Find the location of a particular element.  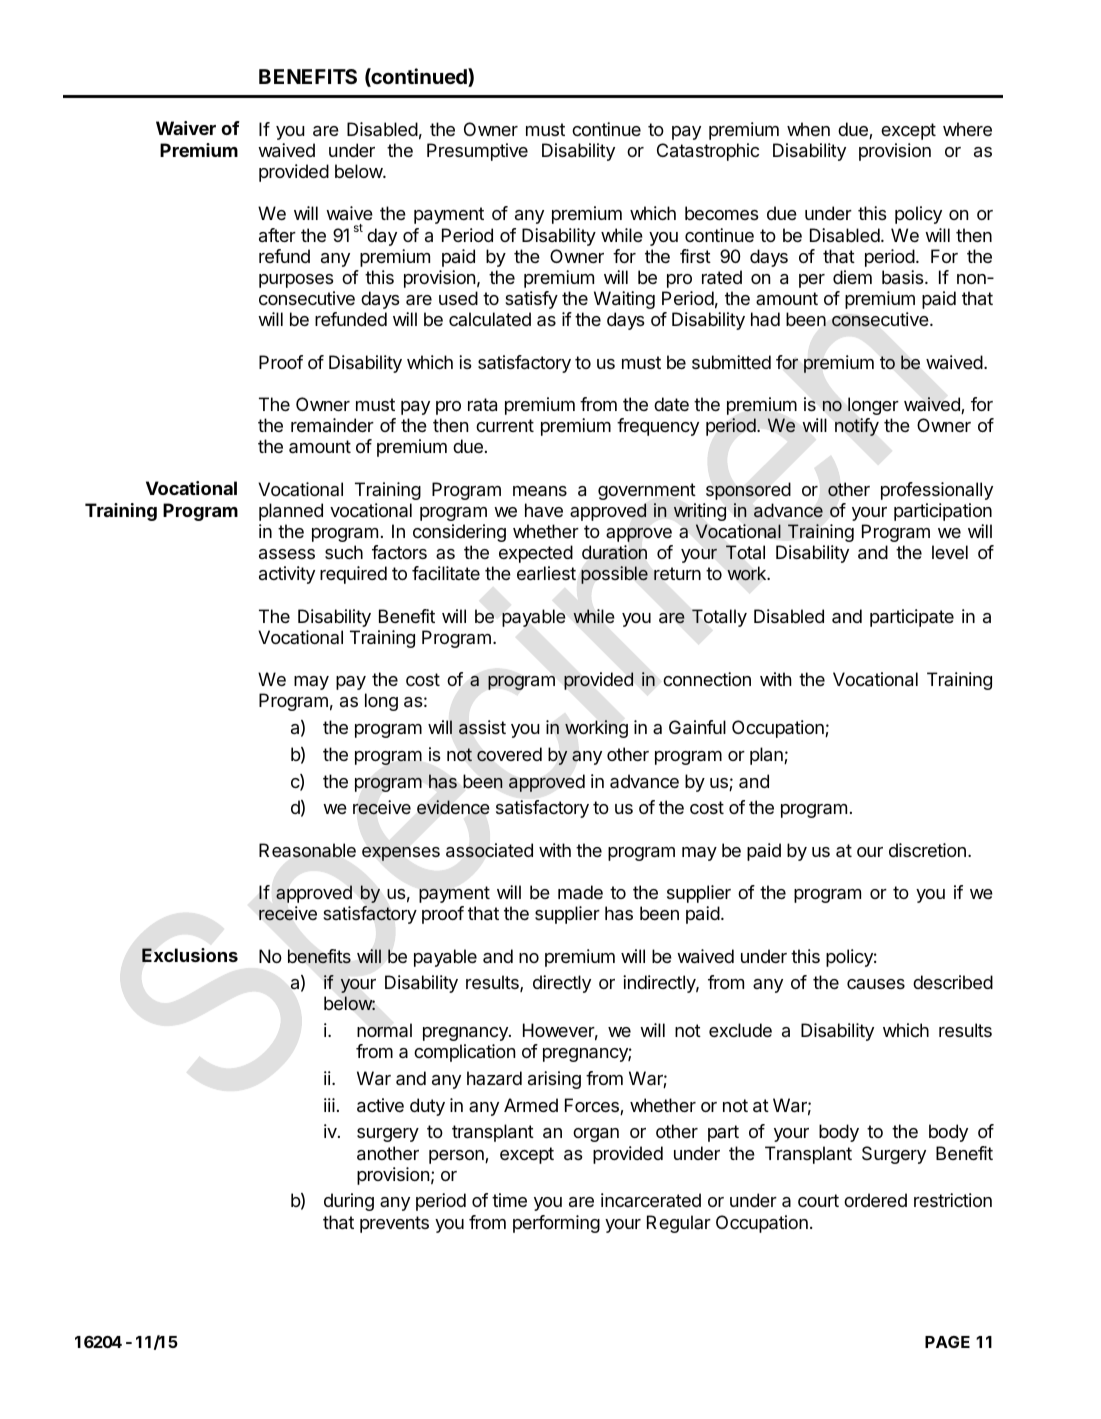

Presumptive is located at coordinates (477, 152).
